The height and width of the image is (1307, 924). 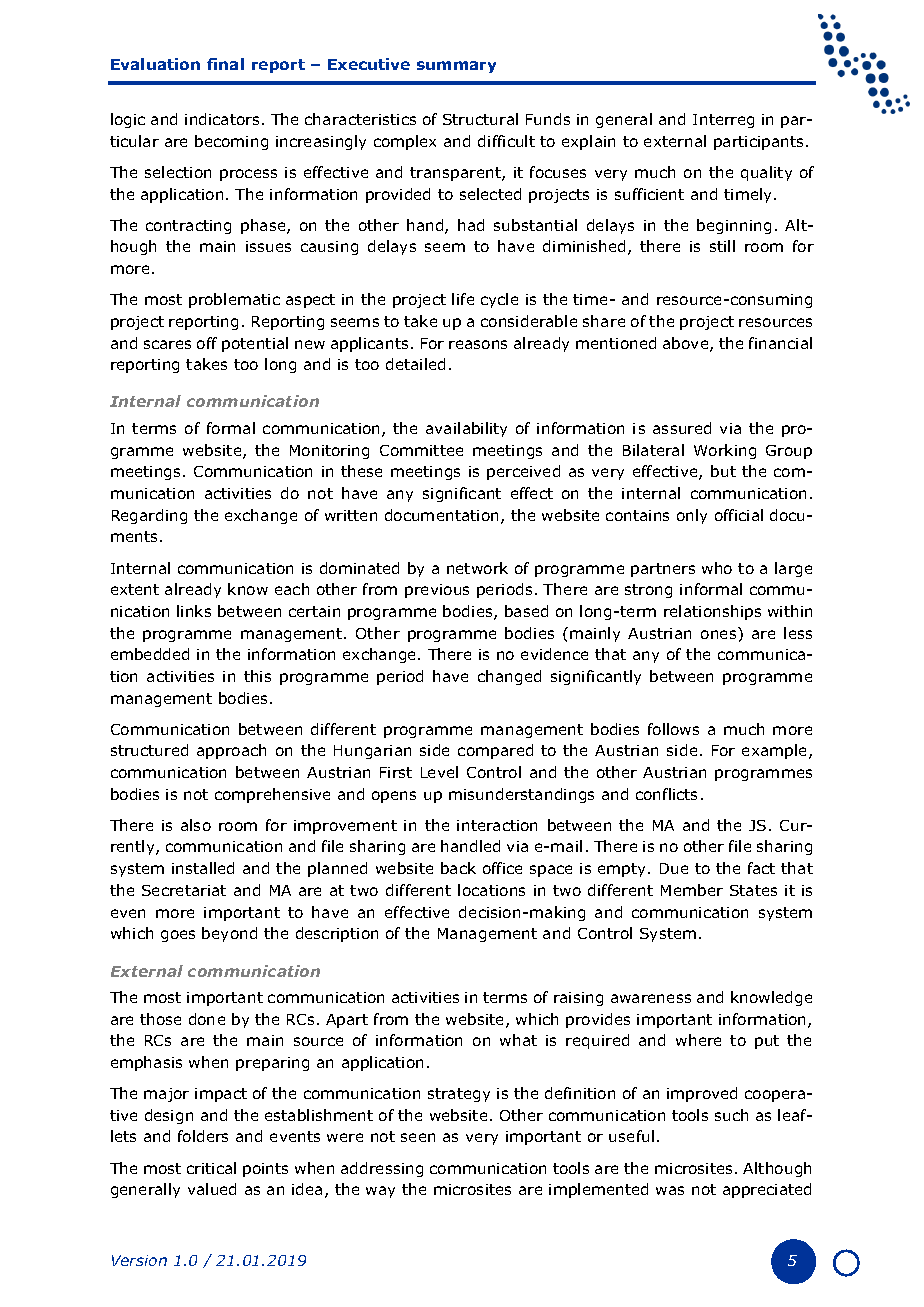 What do you see at coordinates (674, 868) in the image?
I see `Due` at bounding box center [674, 868].
